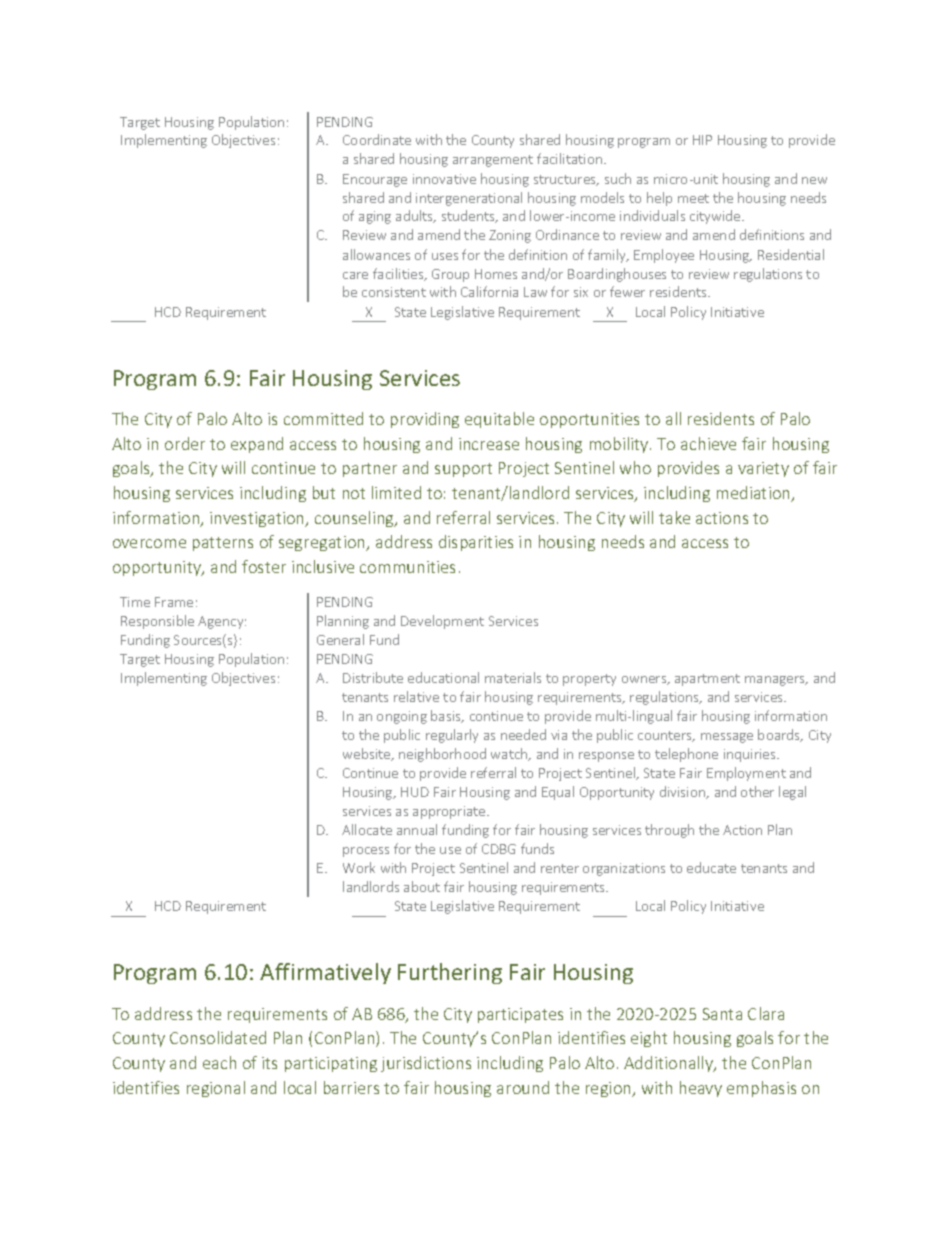 The image size is (952, 1233). What do you see at coordinates (708, 443) in the page?
I see `achieve` at bounding box center [708, 443].
